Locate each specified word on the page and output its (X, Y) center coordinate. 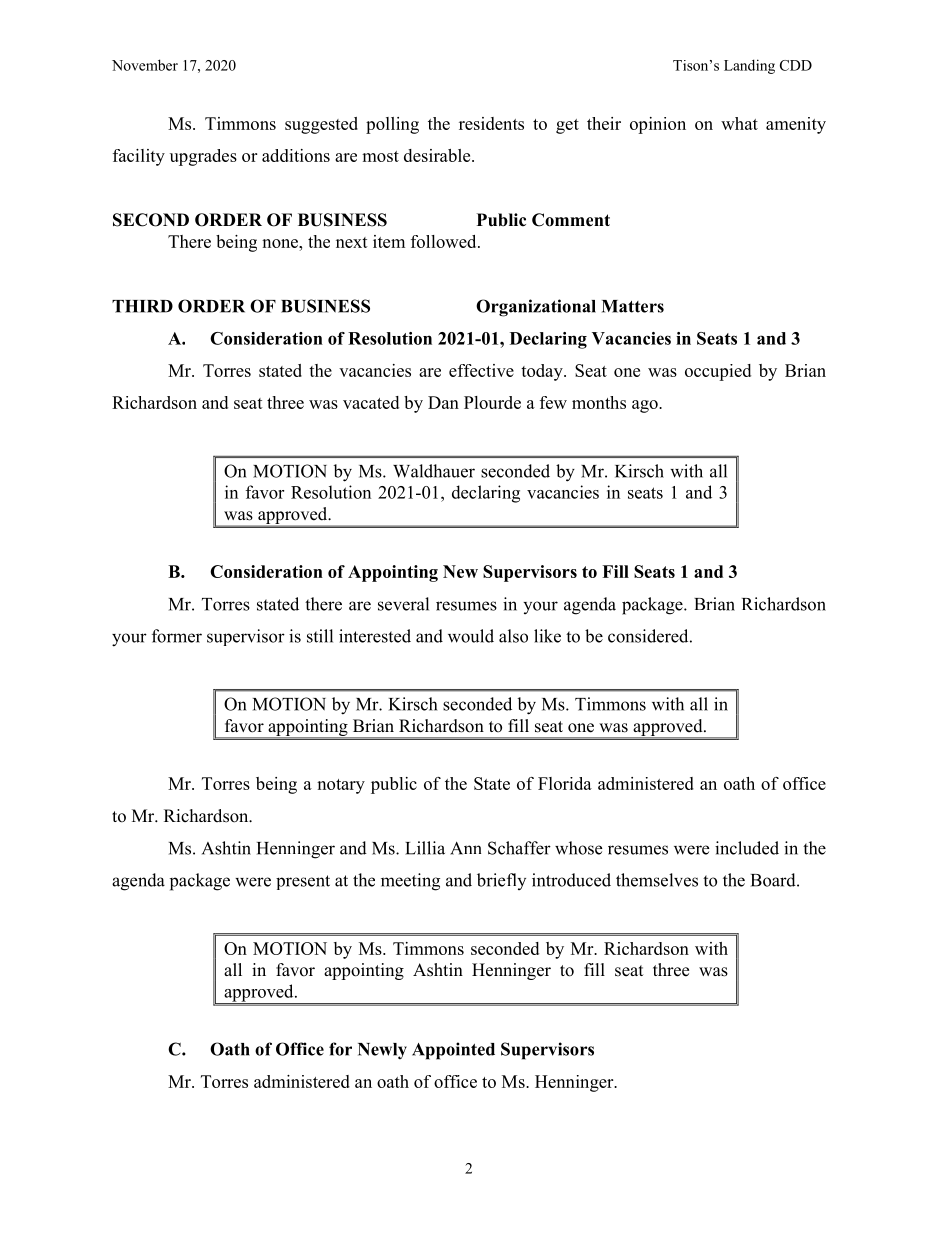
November (145, 65)
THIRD (142, 306)
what (739, 123)
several (403, 604)
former (177, 636)
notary (341, 786)
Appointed (453, 1051)
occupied (718, 372)
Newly (382, 1051)
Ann (465, 848)
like (547, 636)
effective (481, 370)
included (747, 848)
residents (491, 123)
